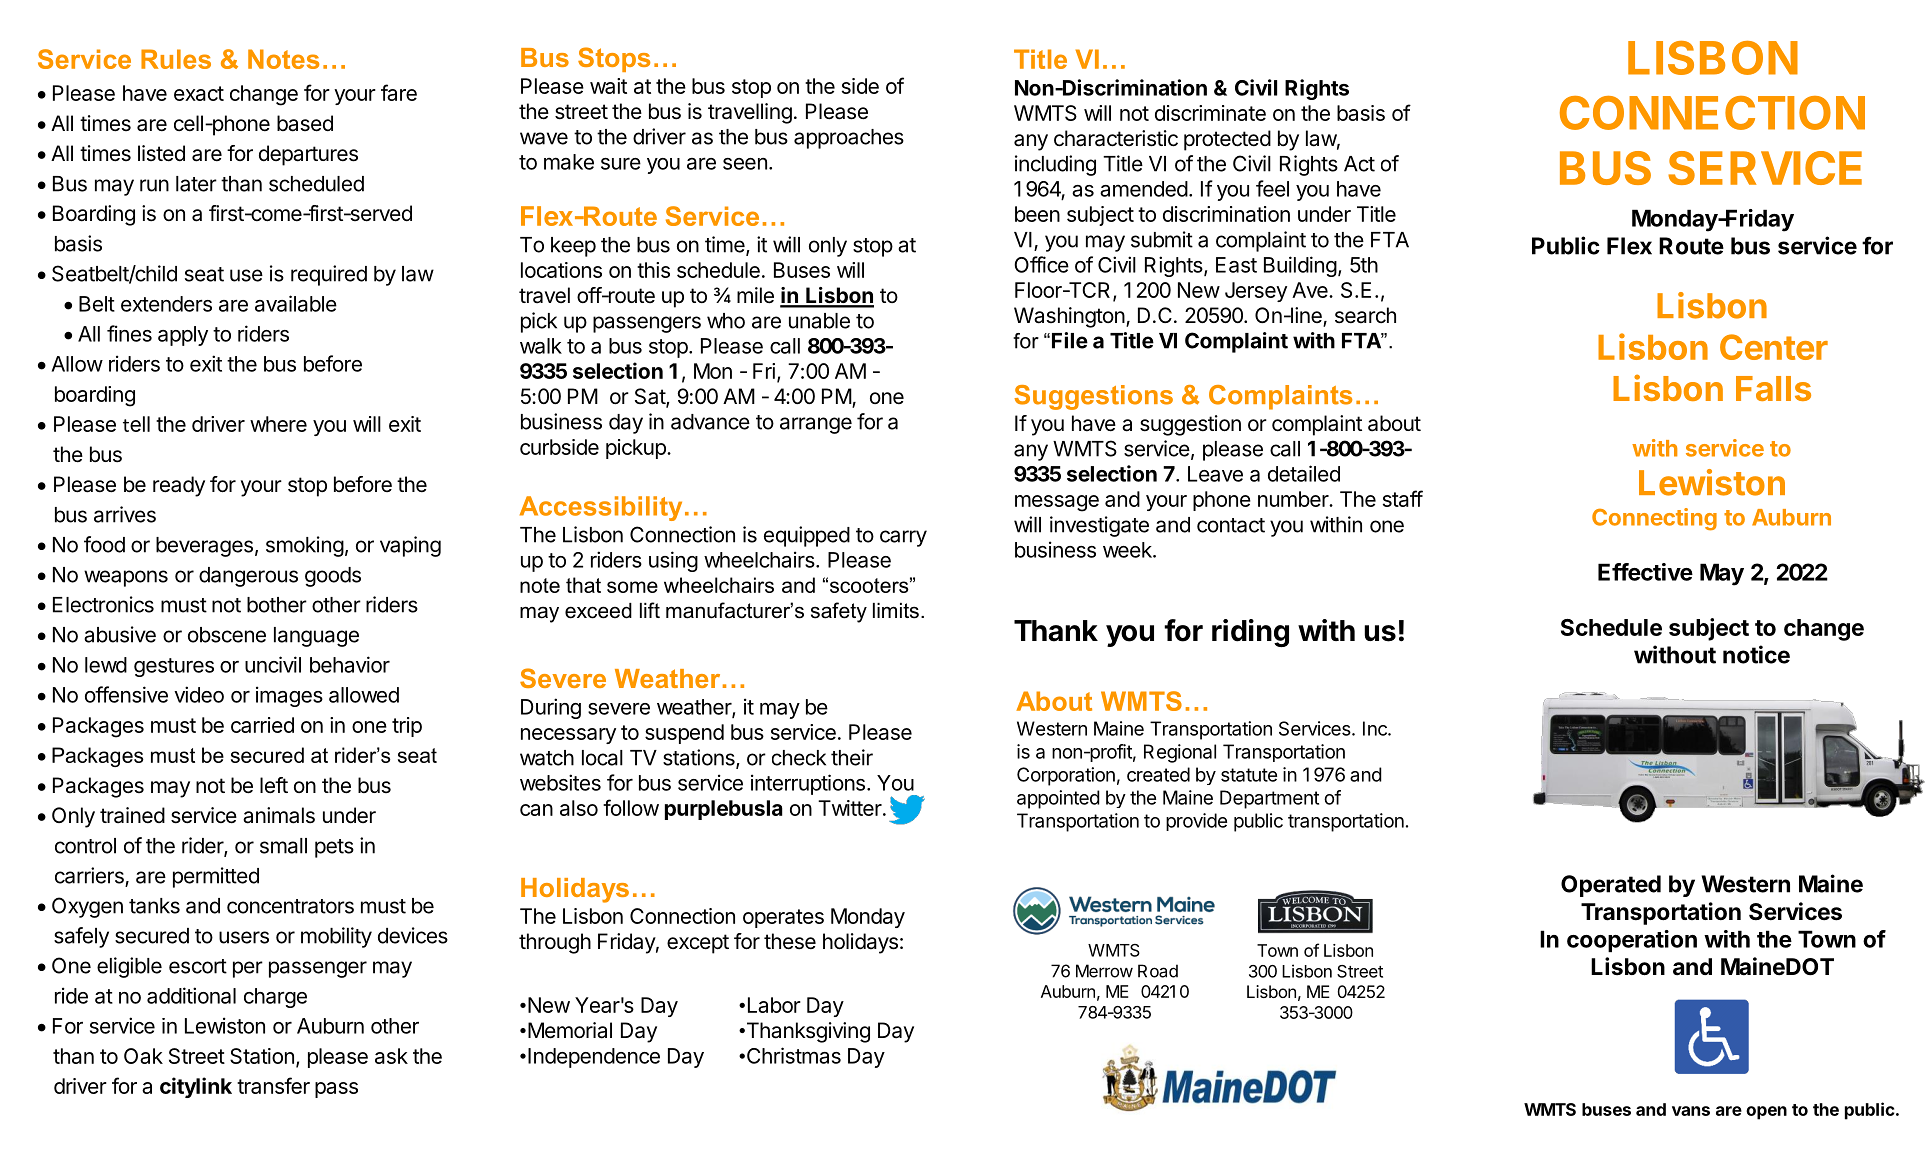  I want to click on limits, so click(896, 611).
